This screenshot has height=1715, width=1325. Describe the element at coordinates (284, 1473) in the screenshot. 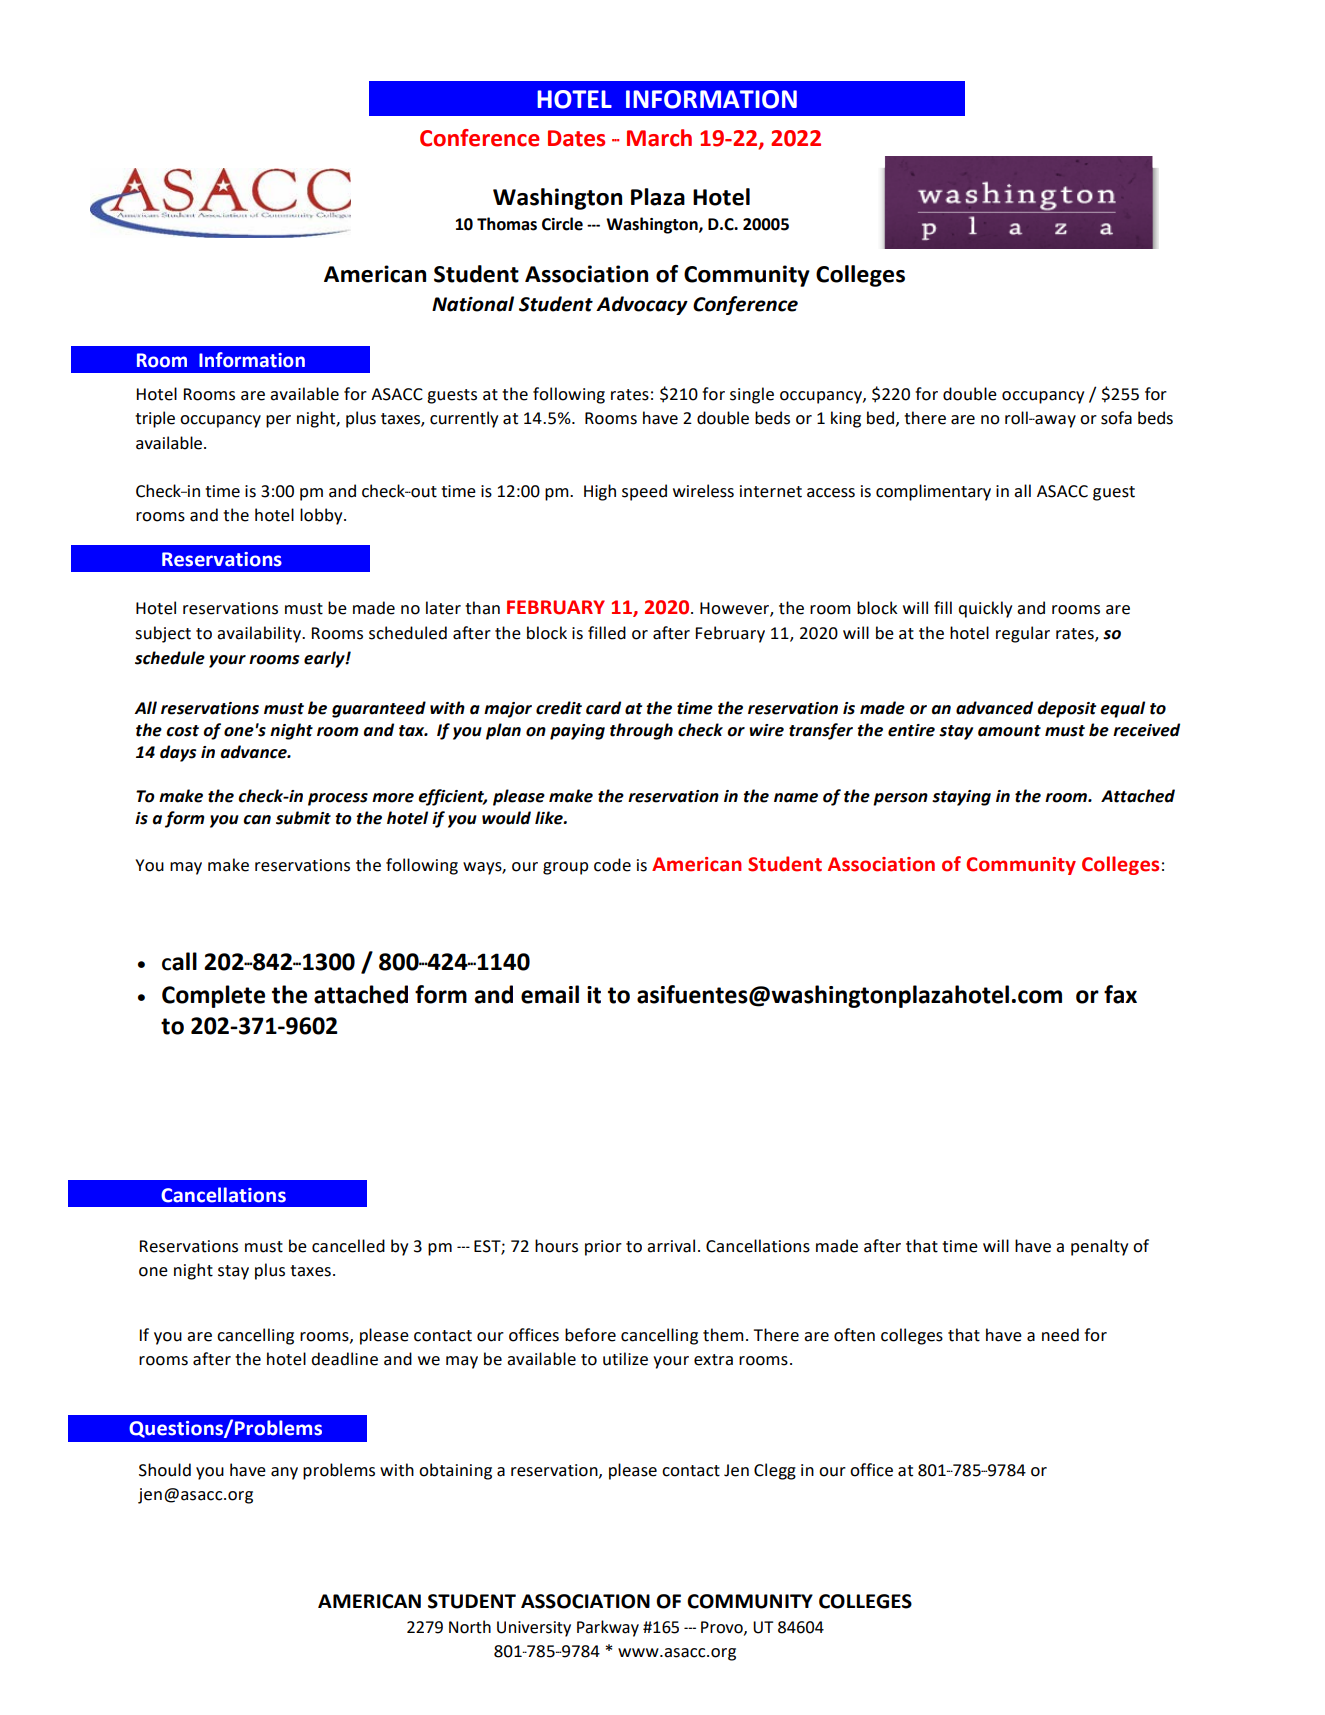

I see `any` at that location.
